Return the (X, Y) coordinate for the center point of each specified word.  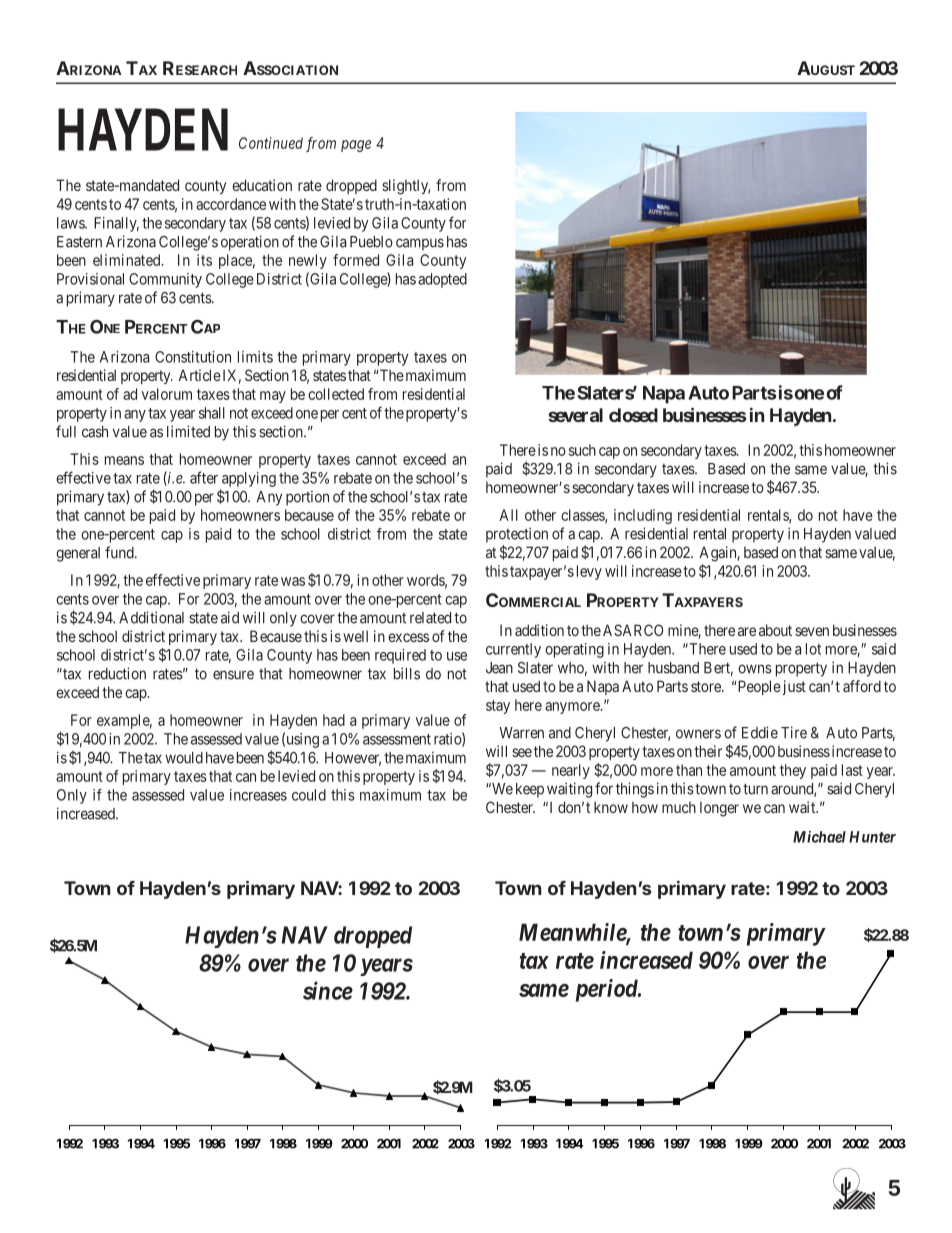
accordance (231, 204)
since (328, 990)
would (184, 758)
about (775, 630)
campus (420, 244)
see (522, 752)
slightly (406, 187)
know (611, 807)
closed (633, 415)
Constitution (193, 357)
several (575, 415)
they (793, 771)
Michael (819, 837)
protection (517, 535)
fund (120, 552)
